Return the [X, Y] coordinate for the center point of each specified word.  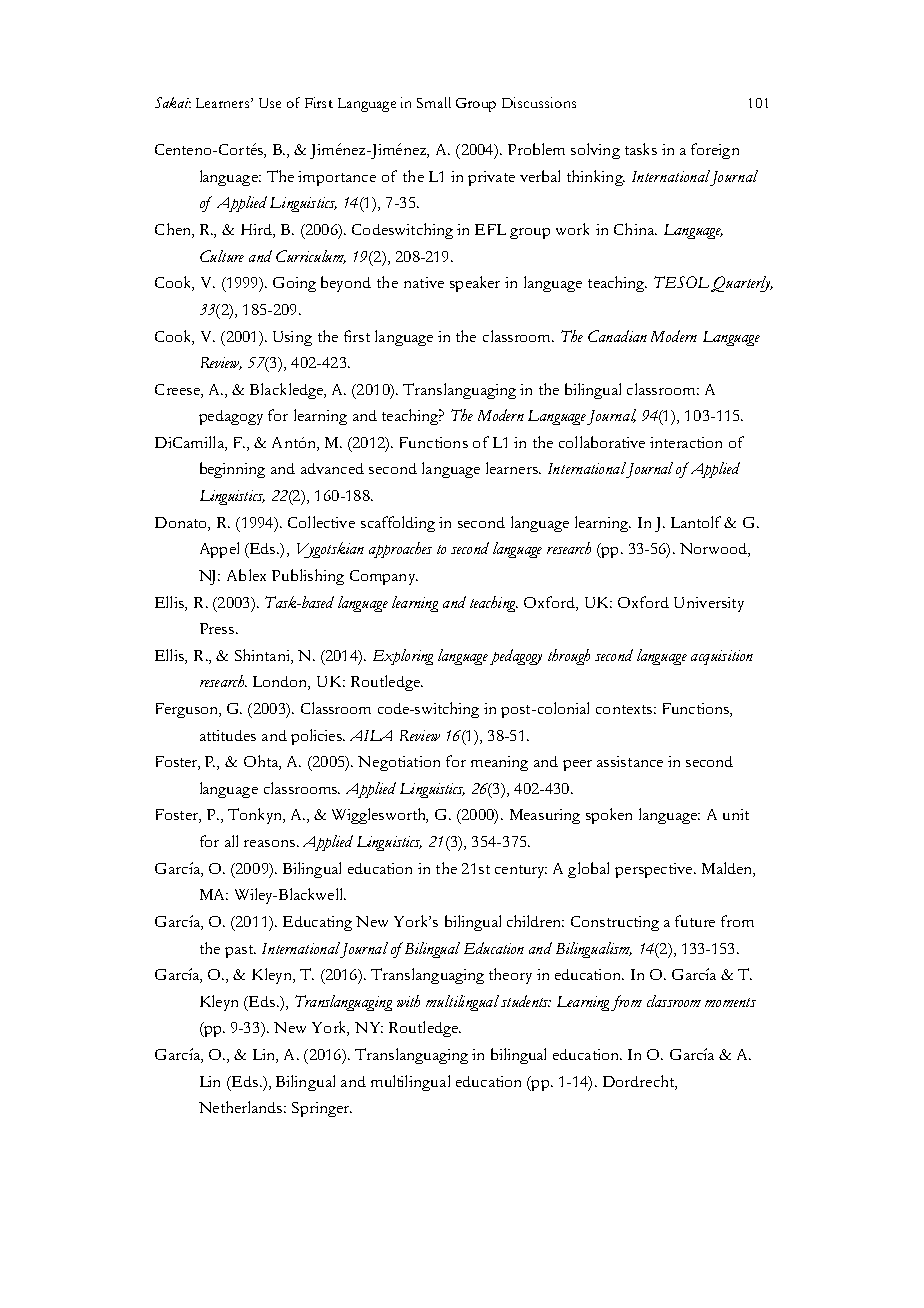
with [408, 1001]
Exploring [403, 657]
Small [434, 102]
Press [217, 628]
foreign [715, 151]
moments [730, 1002]
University [709, 604]
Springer [322, 1109]
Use [270, 103]
